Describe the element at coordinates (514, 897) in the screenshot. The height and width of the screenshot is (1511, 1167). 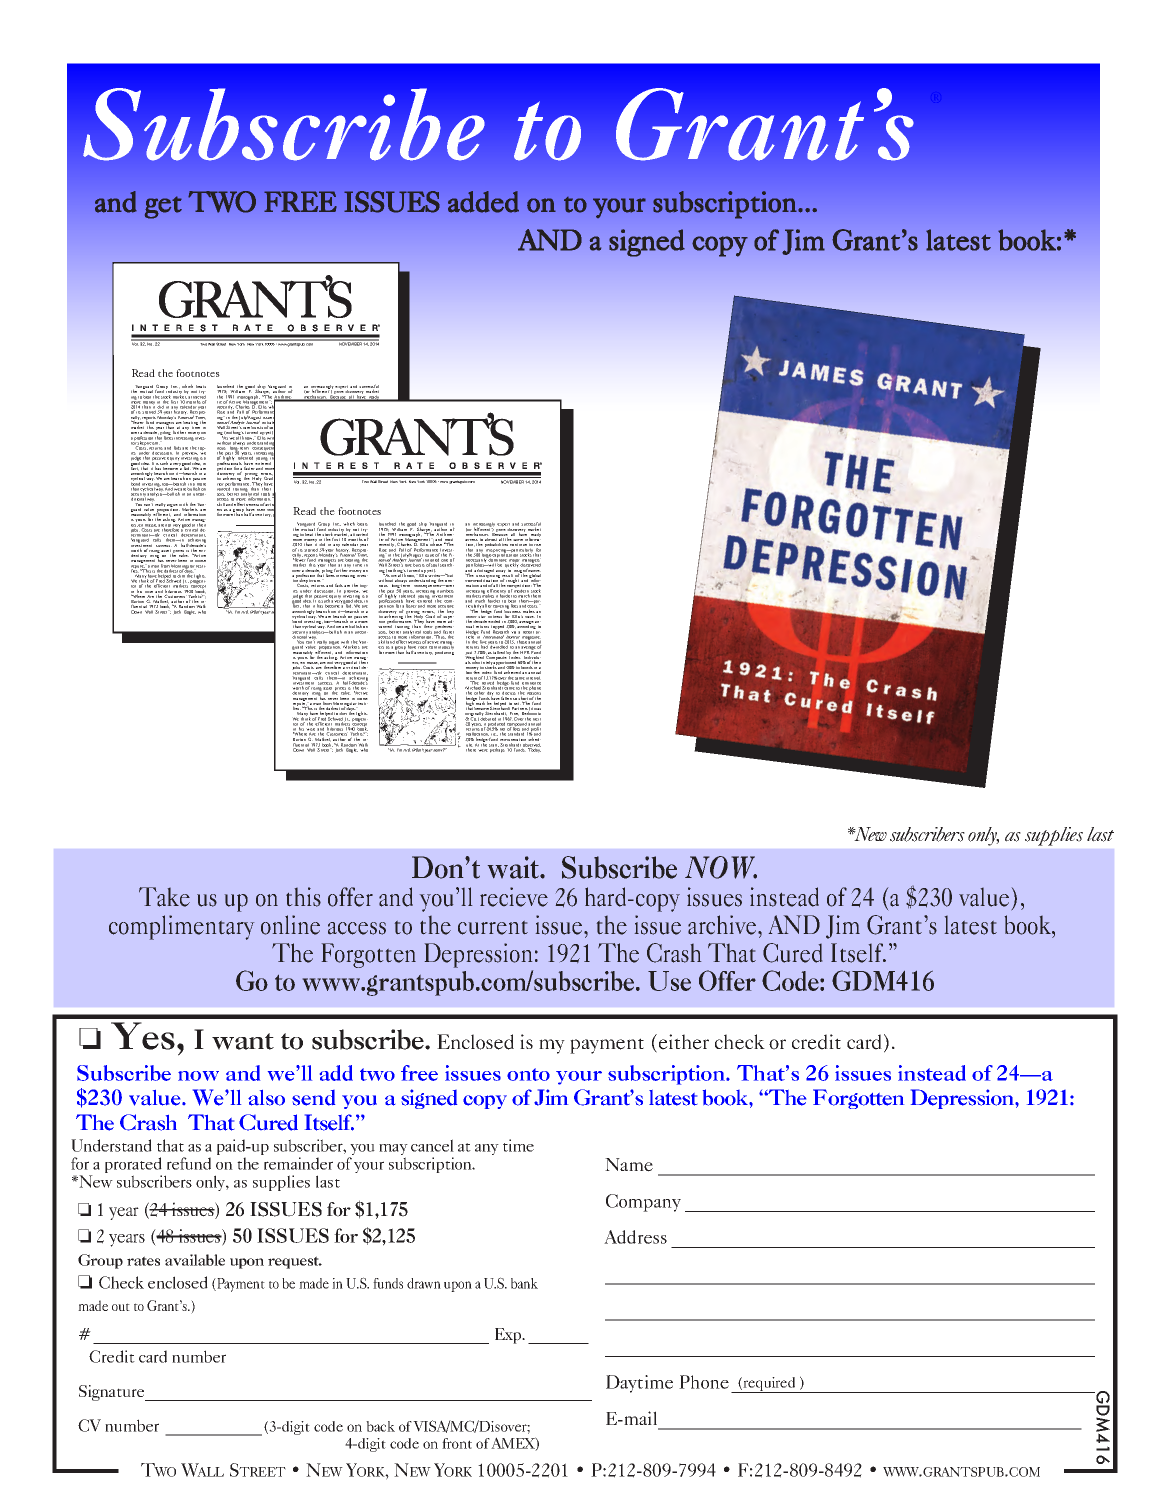
I see `recieve` at that location.
